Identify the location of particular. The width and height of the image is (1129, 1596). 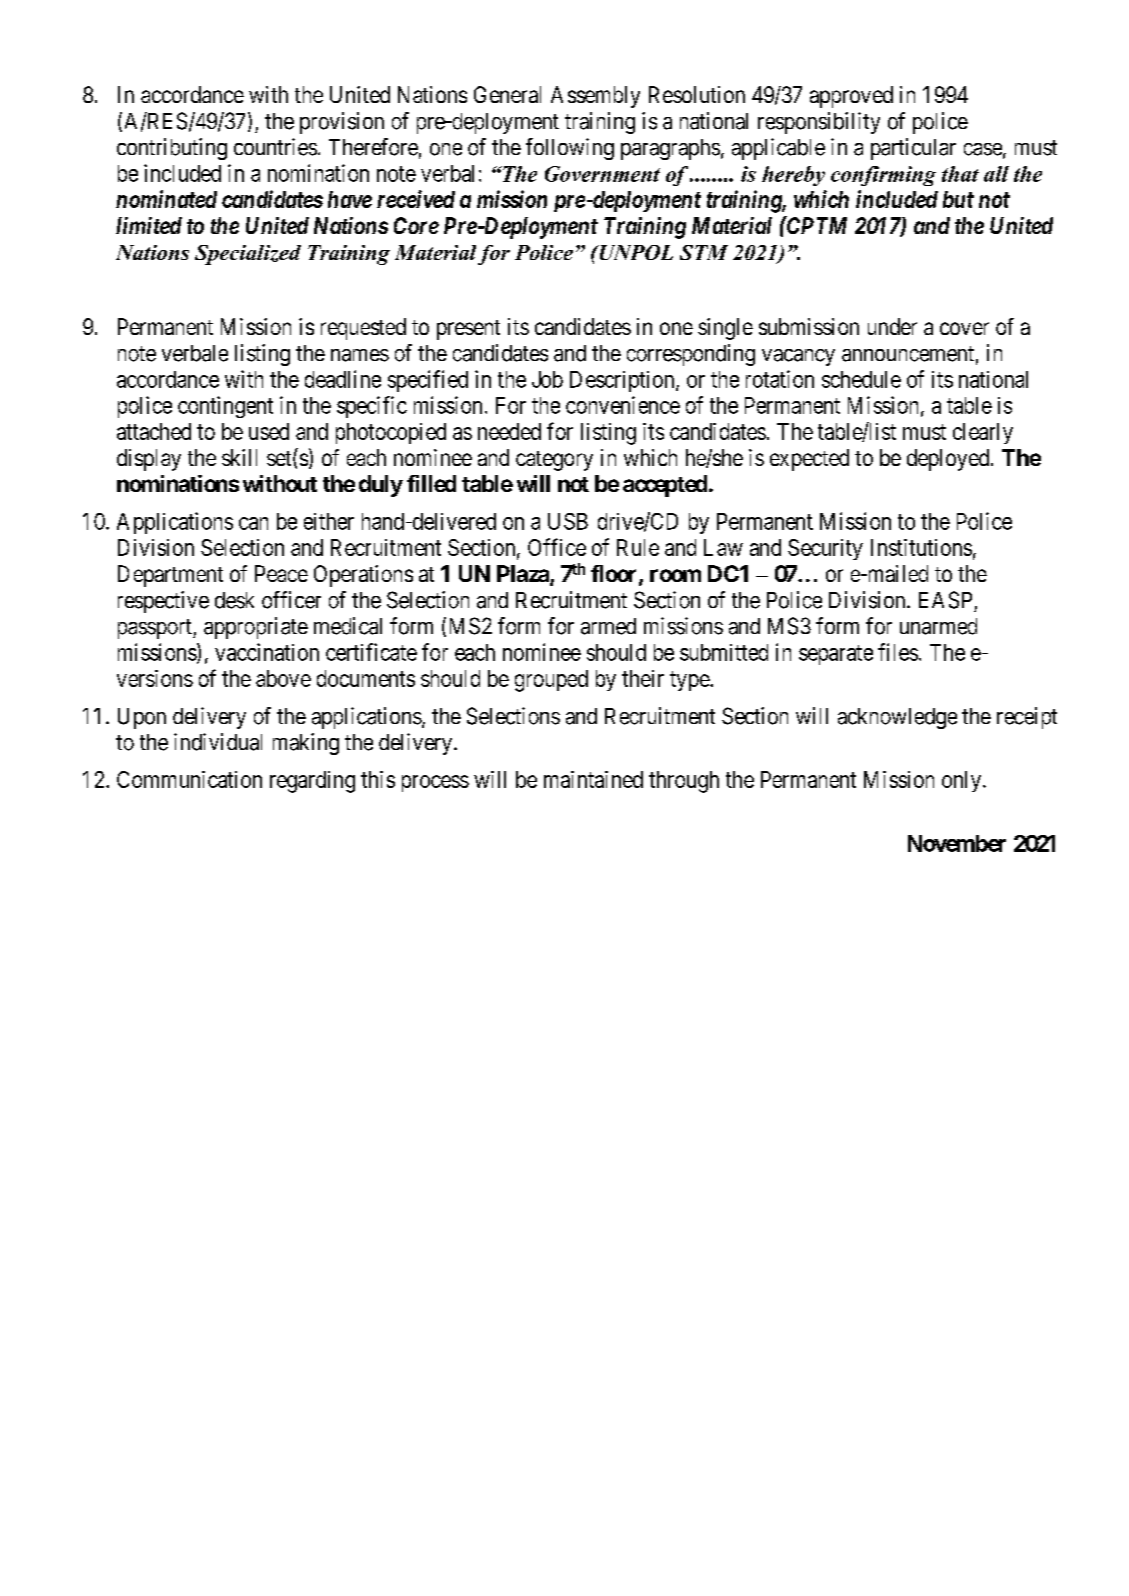
(913, 149).
